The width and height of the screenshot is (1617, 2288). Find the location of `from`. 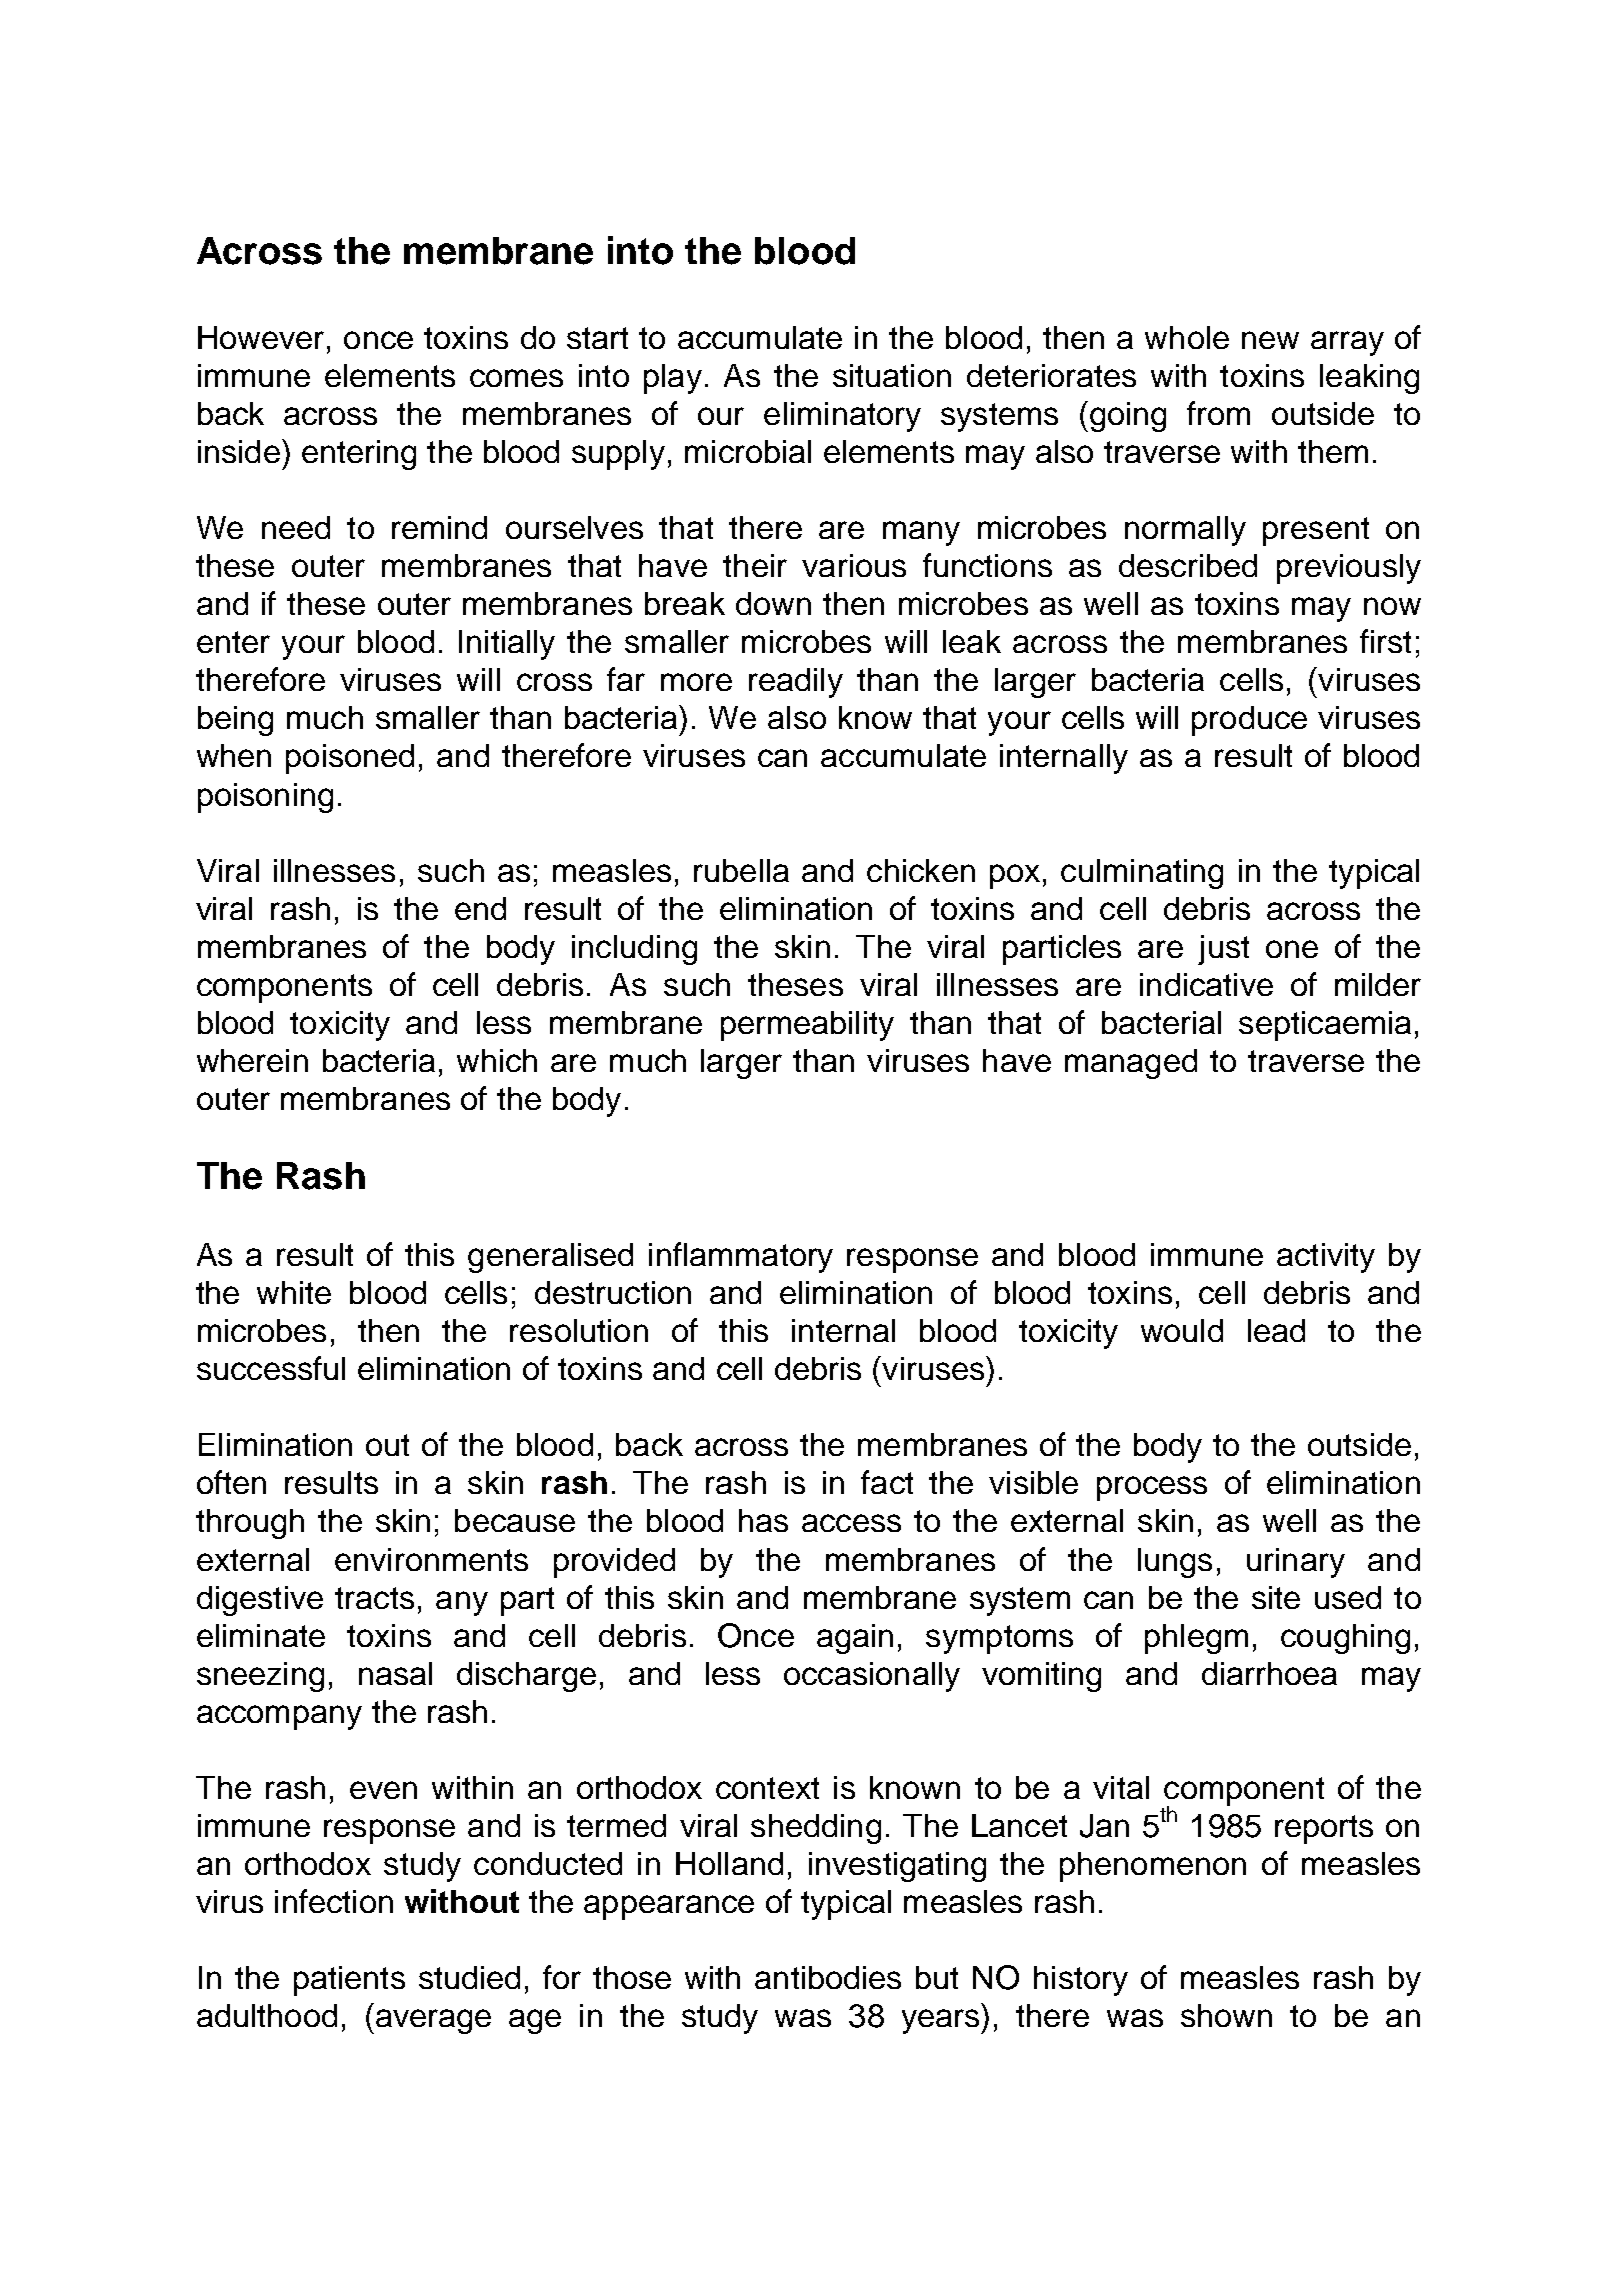

from is located at coordinates (1218, 413).
